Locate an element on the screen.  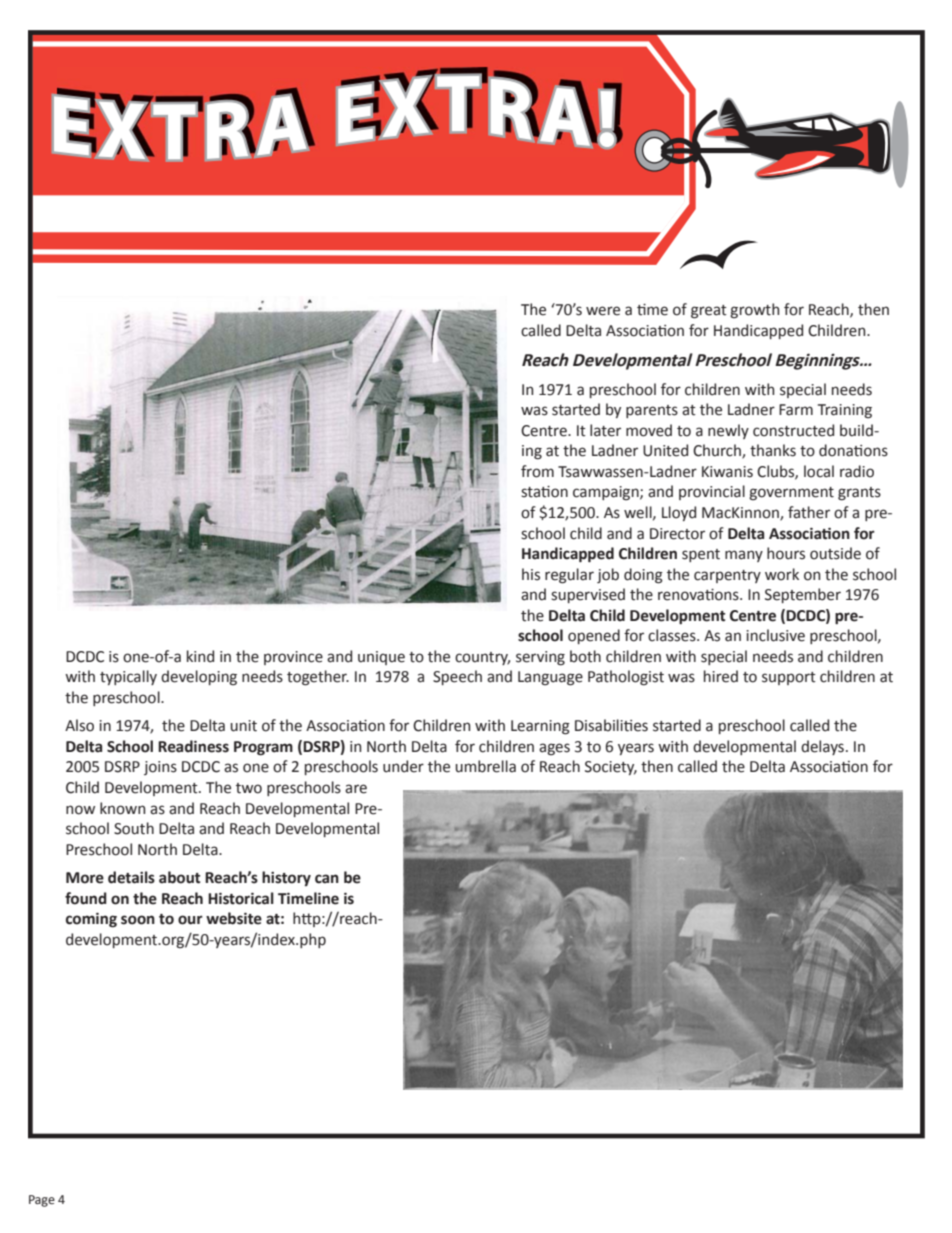
many is located at coordinates (744, 556).
